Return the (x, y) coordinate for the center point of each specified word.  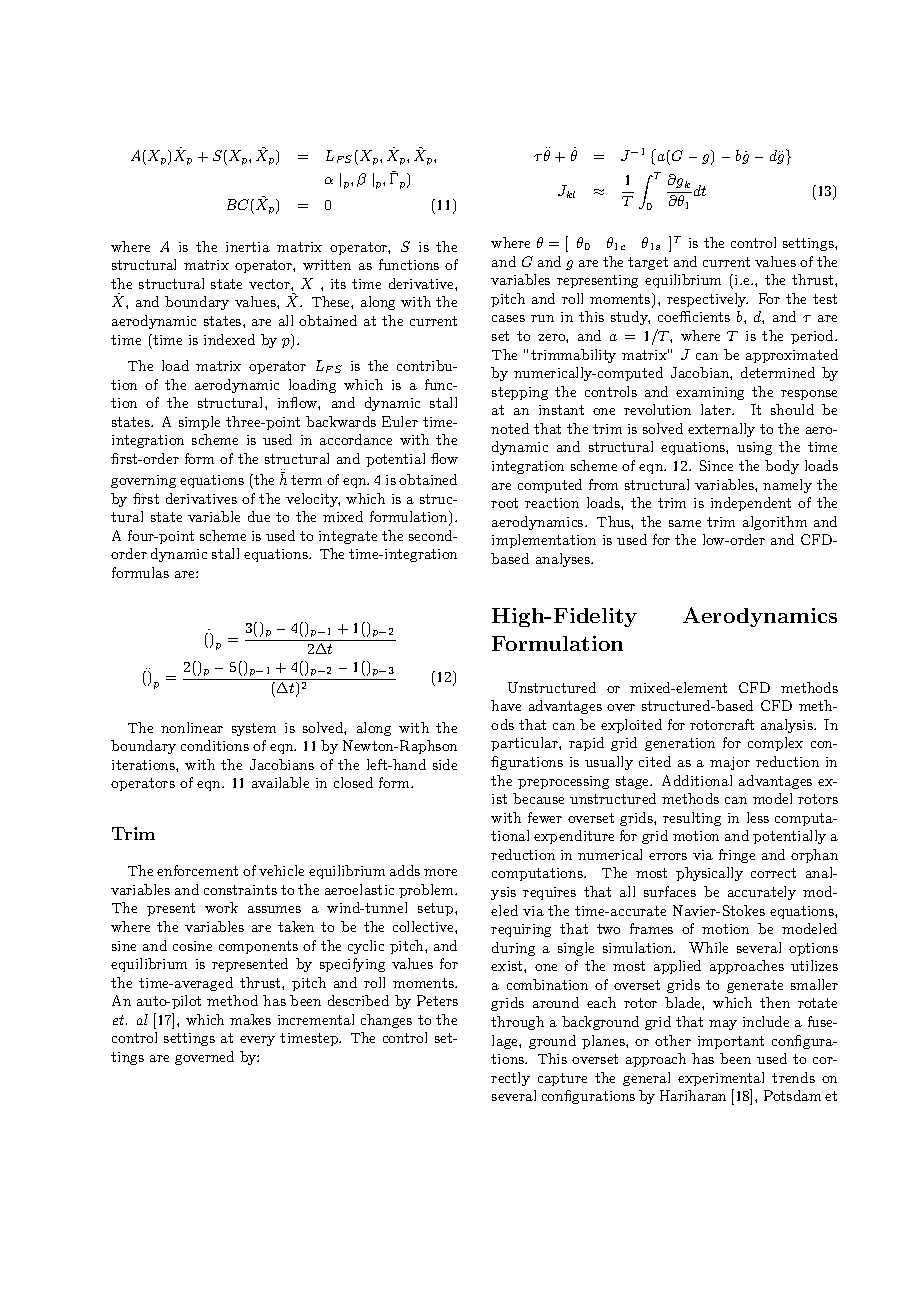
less (758, 817)
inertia (248, 247)
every (257, 1041)
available (280, 782)
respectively (707, 300)
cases (508, 318)
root (504, 503)
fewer (545, 817)
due (259, 516)
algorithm (775, 523)
